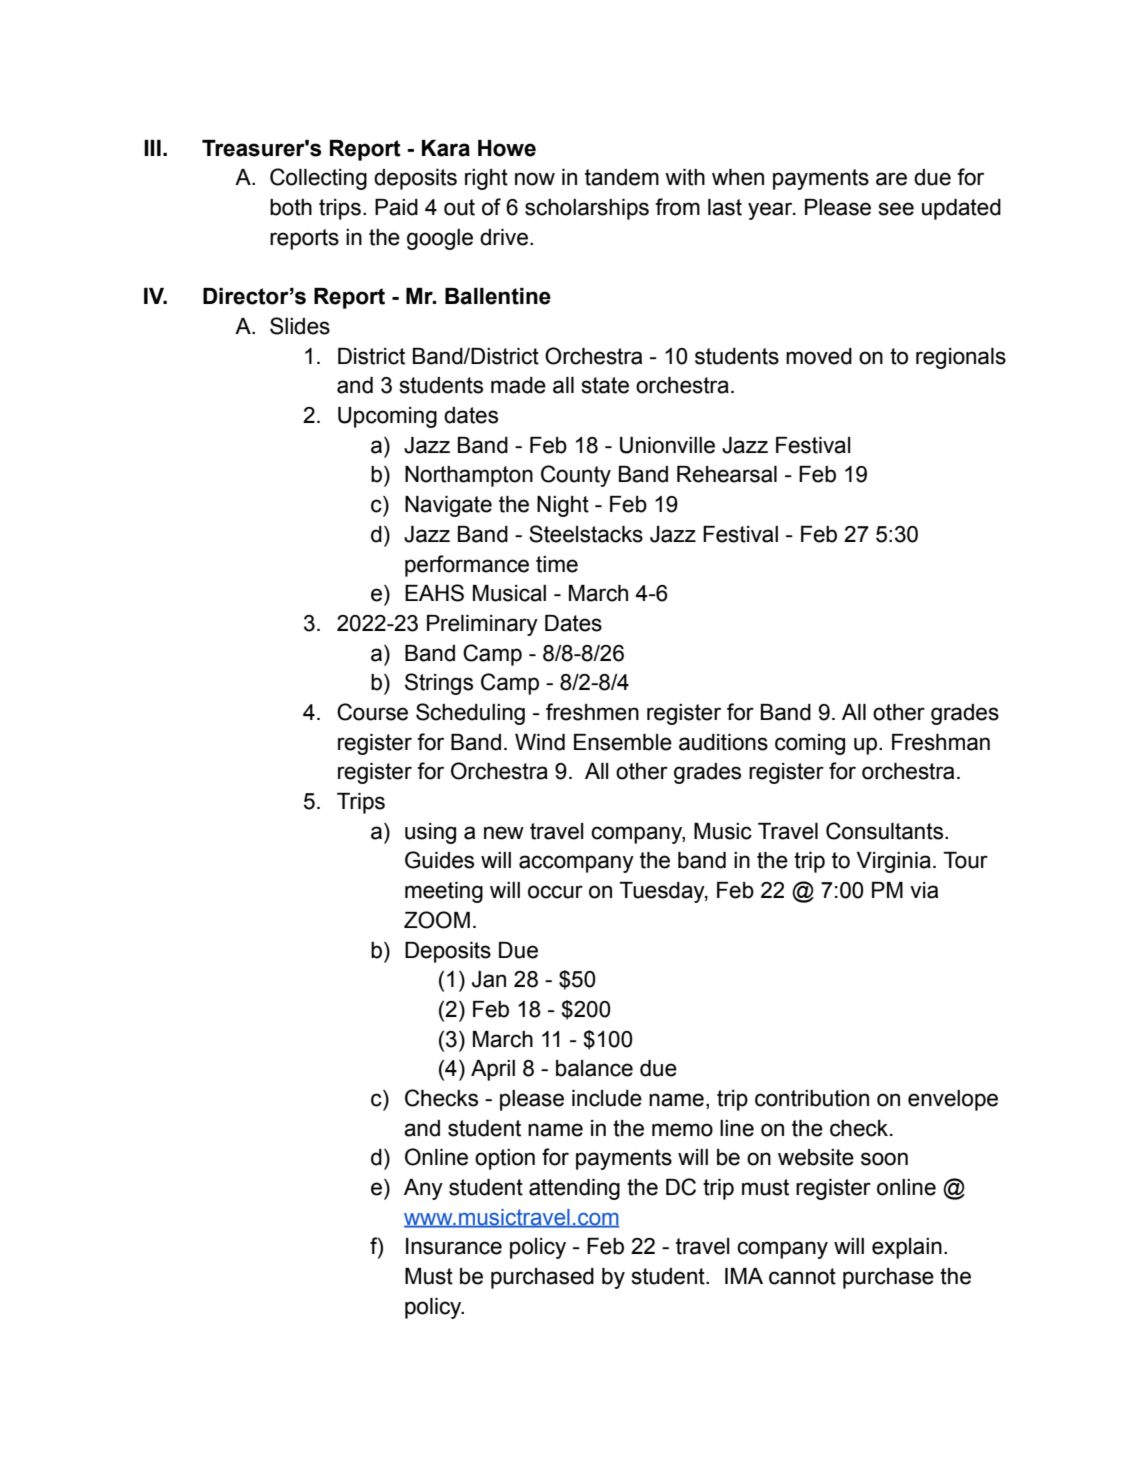  Describe the element at coordinates (592, 712) in the screenshot. I see `freshmen` at that location.
